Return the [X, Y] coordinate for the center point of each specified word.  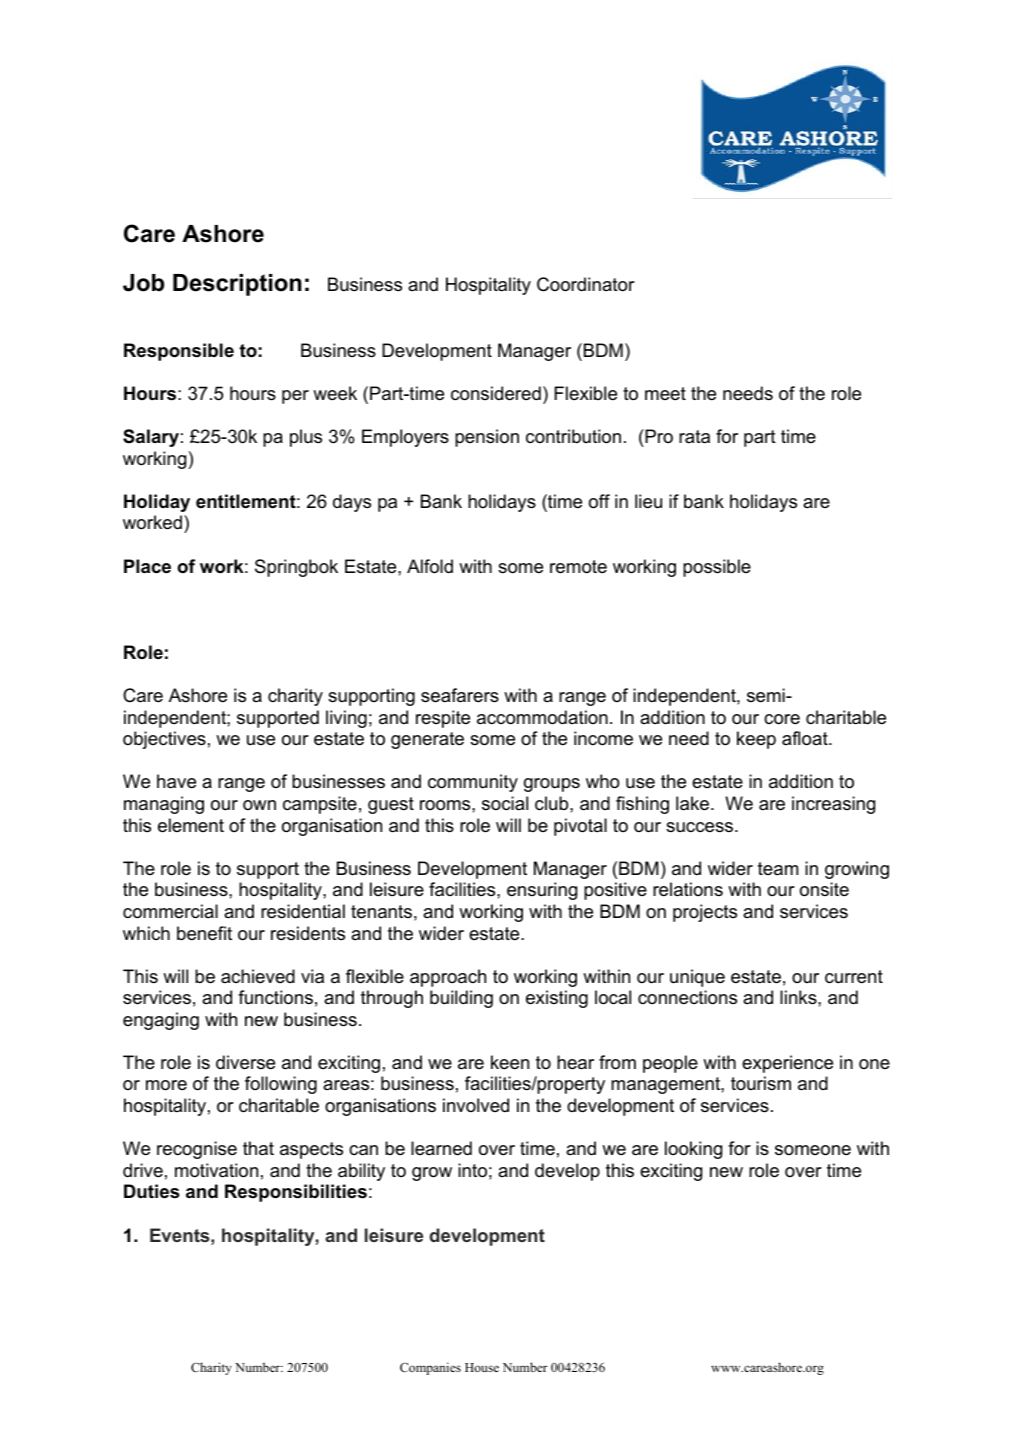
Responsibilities [296, 1193]
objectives [164, 740]
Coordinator [586, 284]
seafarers [460, 695]
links [799, 997]
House [482, 1367]
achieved [258, 976]
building [461, 999]
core [782, 719]
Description [237, 285]
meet [665, 393]
